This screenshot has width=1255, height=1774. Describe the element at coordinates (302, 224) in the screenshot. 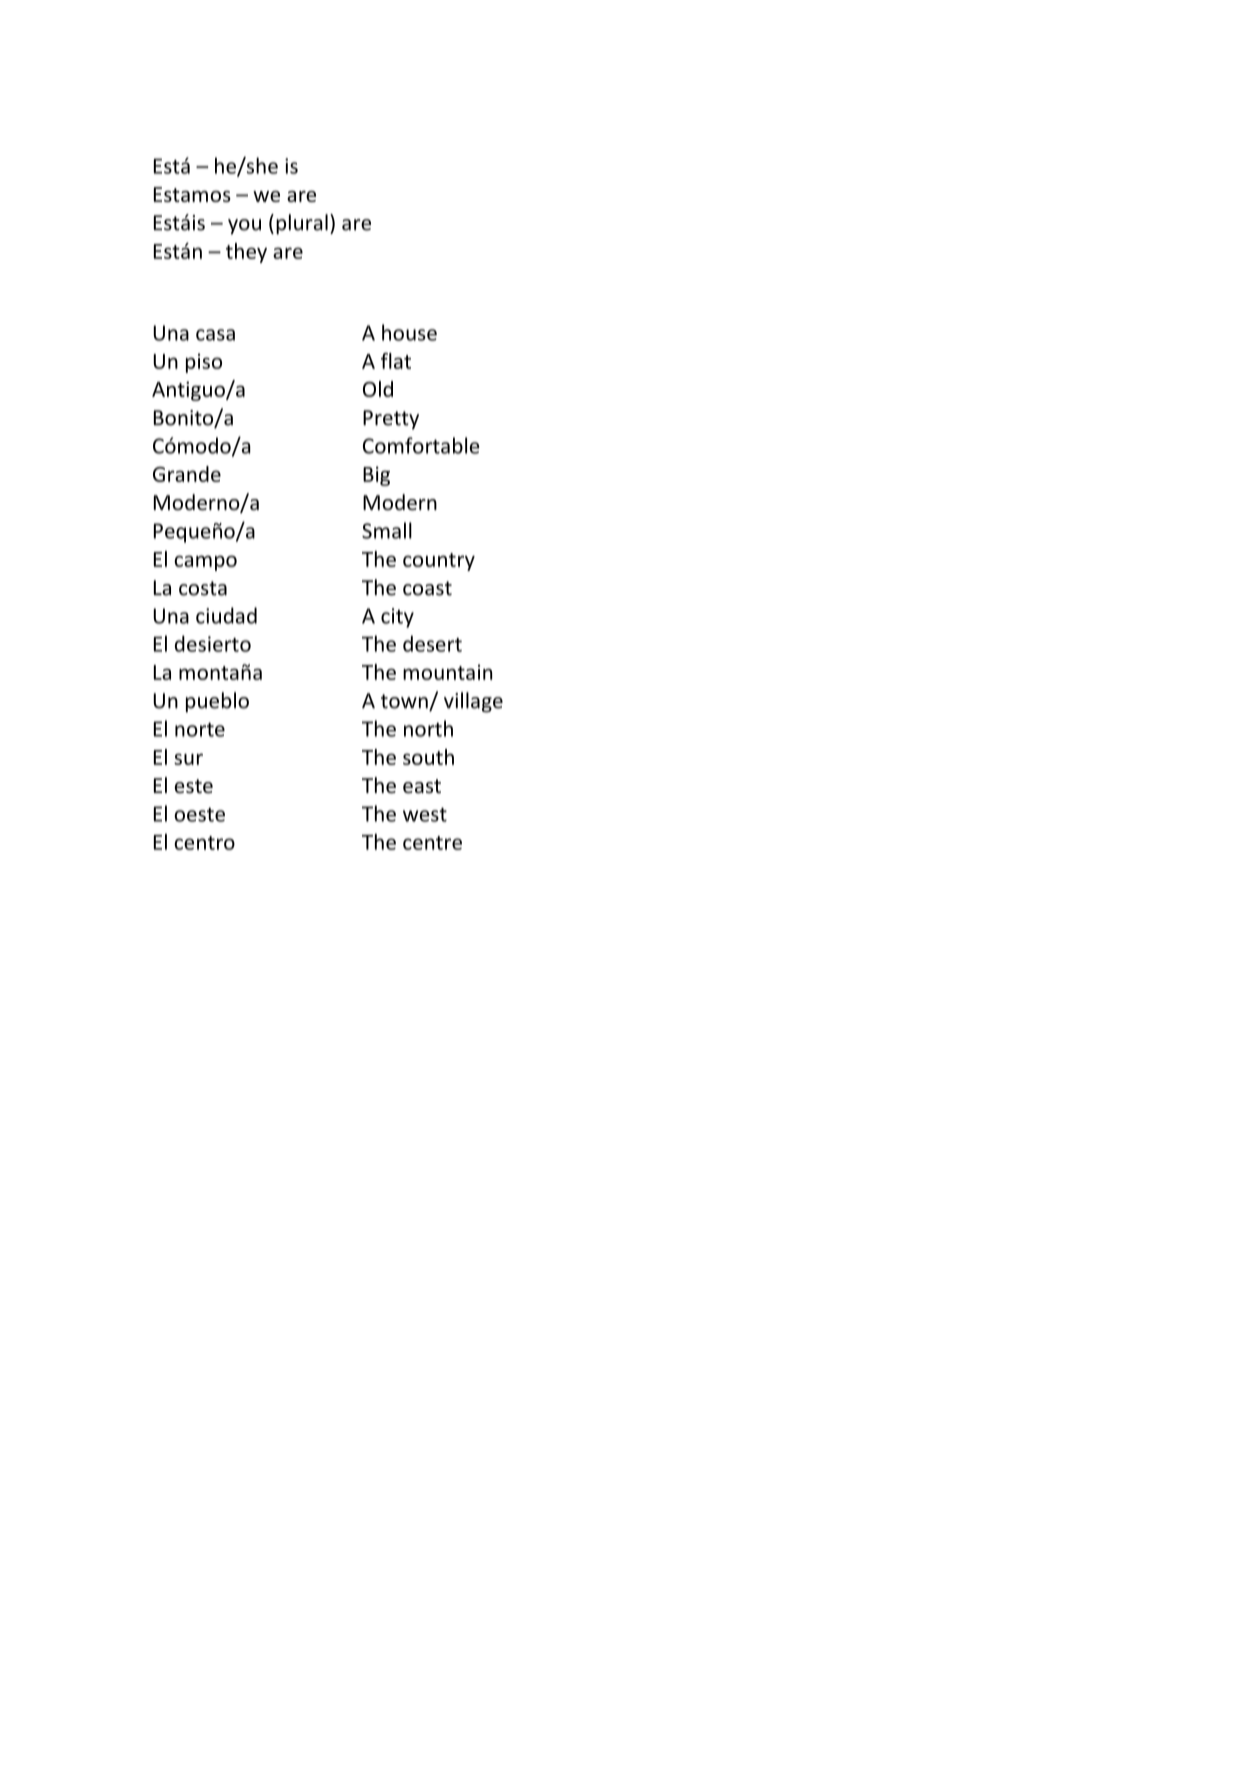

I see `plural` at that location.
